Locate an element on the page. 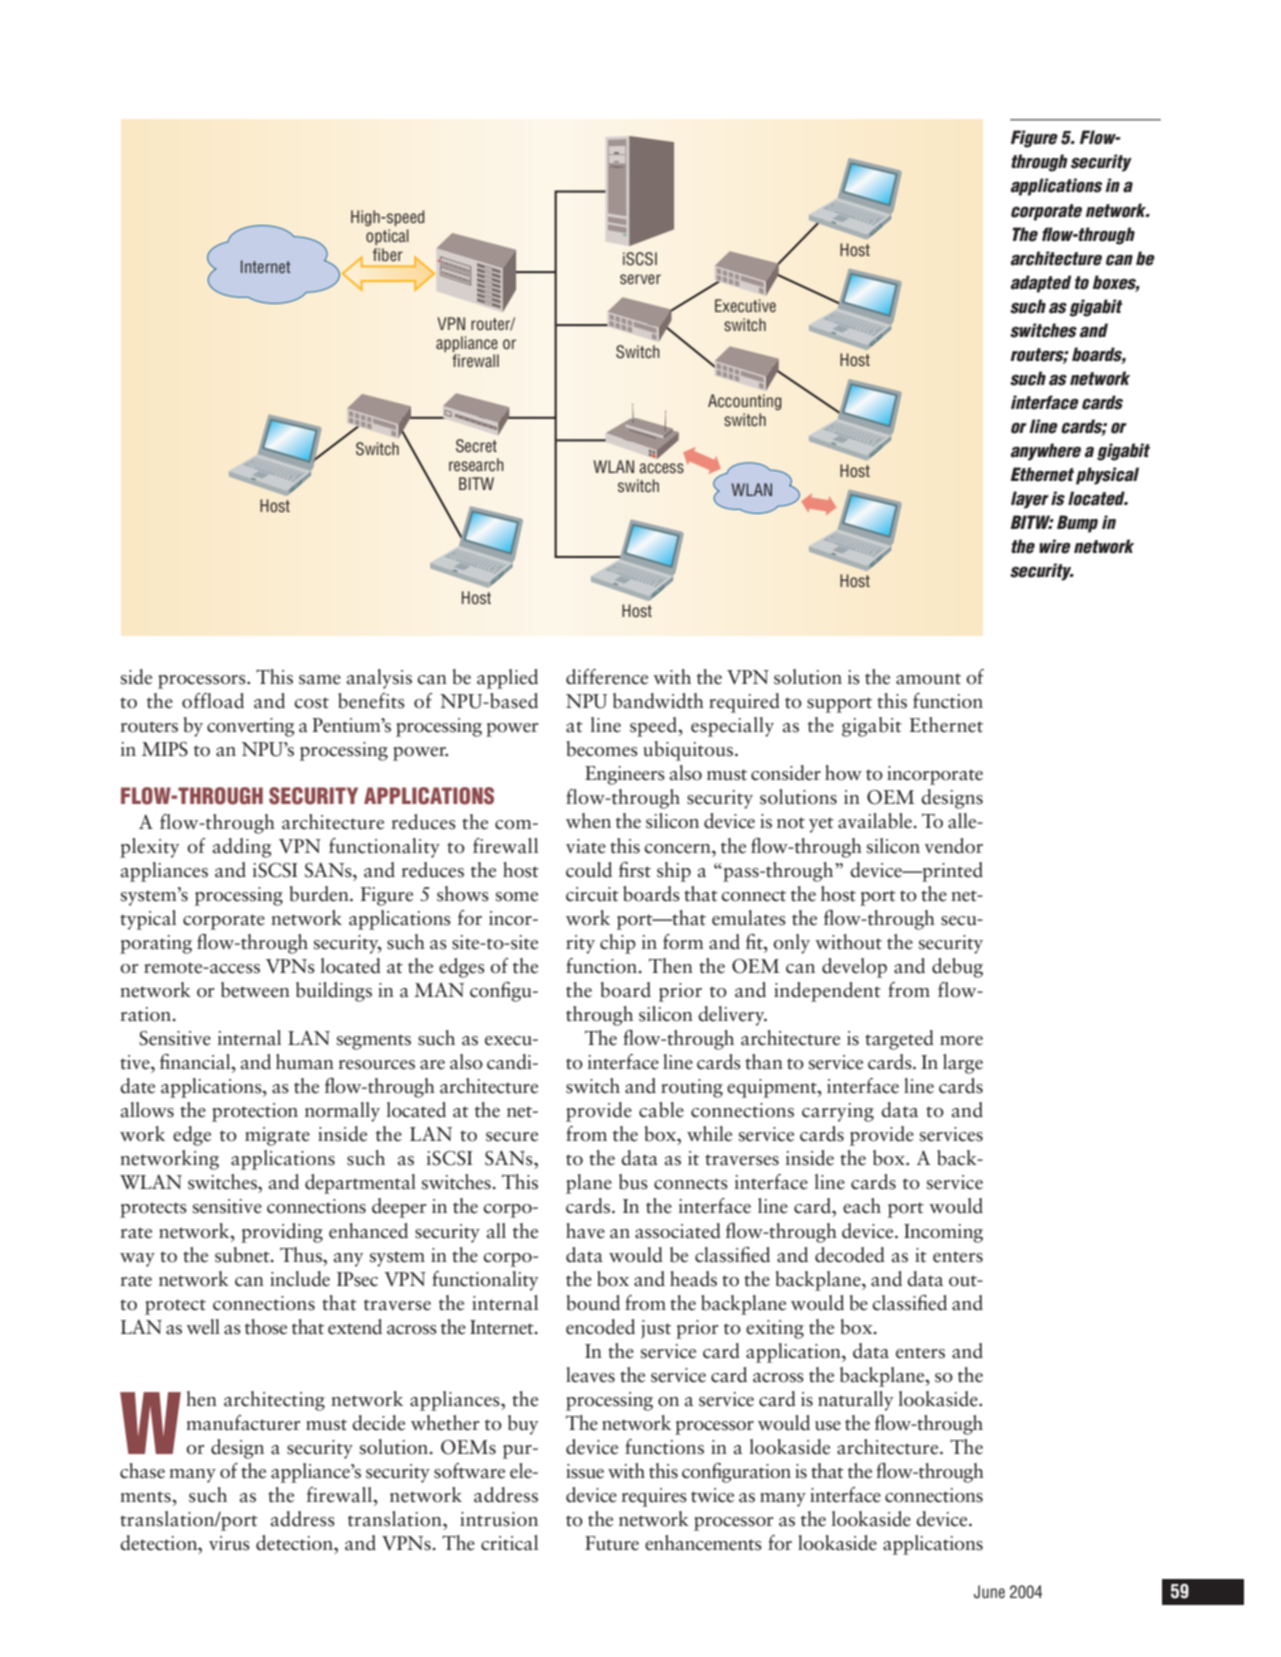 The height and width of the image is (1657, 1281). bandwidth is located at coordinates (658, 701).
